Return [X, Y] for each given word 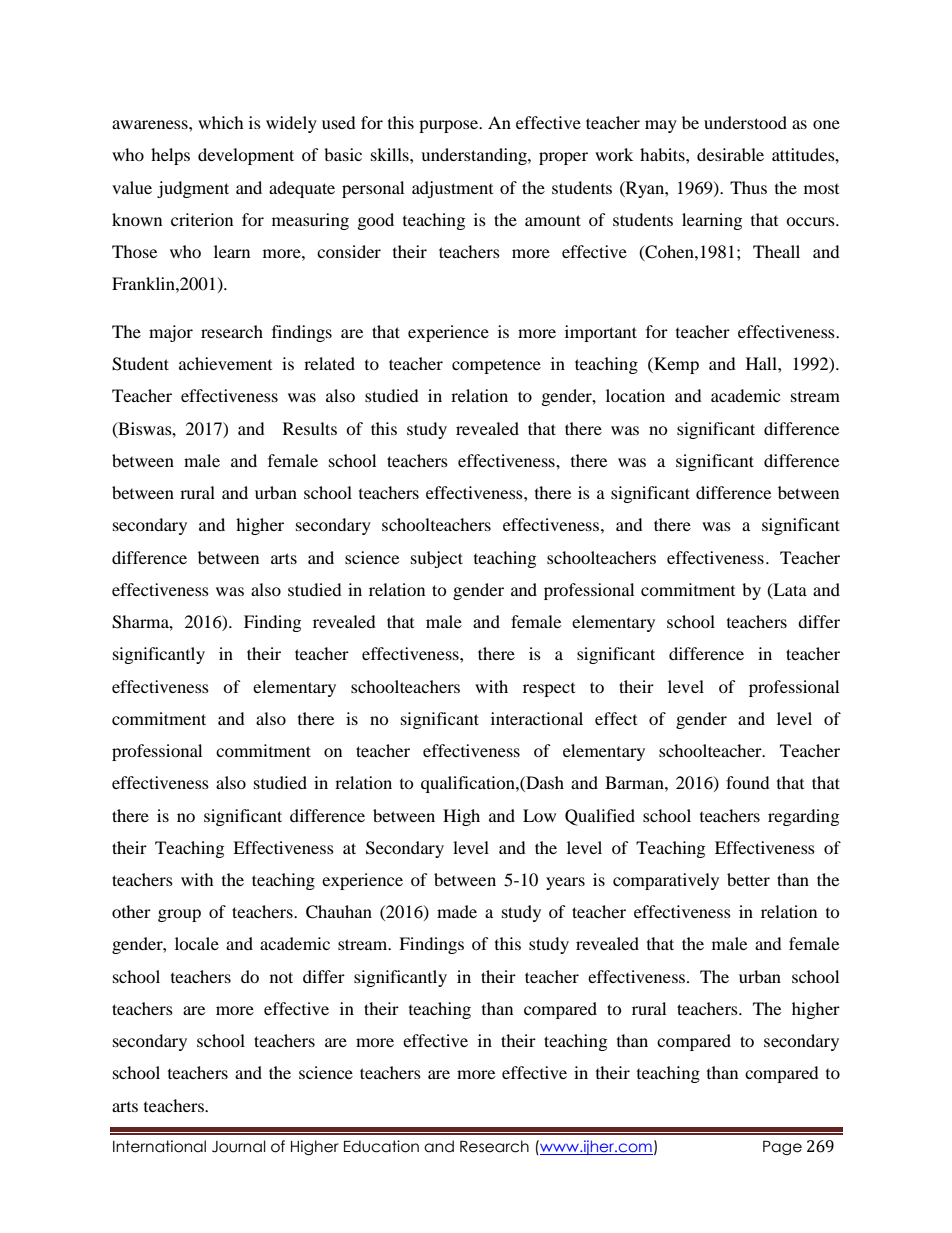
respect [549, 690]
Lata [789, 590]
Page [782, 1148]
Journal [239, 1146]
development [246, 156]
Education [381, 1146]
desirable [730, 154]
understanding [475, 156]
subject [437, 559]
